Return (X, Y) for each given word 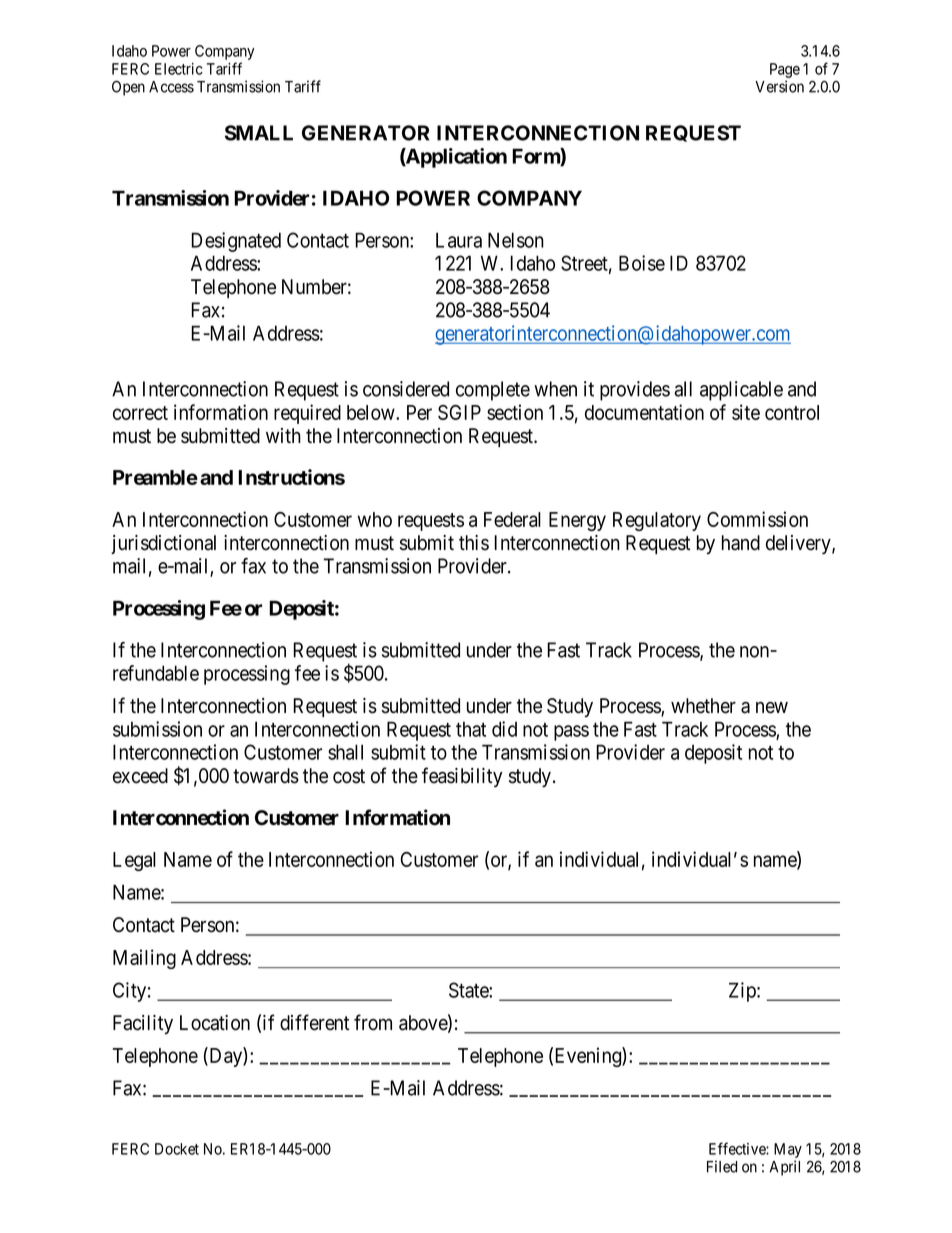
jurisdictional (163, 544)
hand (741, 543)
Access (171, 87)
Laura (459, 240)
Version (779, 86)
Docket (177, 1149)
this (474, 543)
